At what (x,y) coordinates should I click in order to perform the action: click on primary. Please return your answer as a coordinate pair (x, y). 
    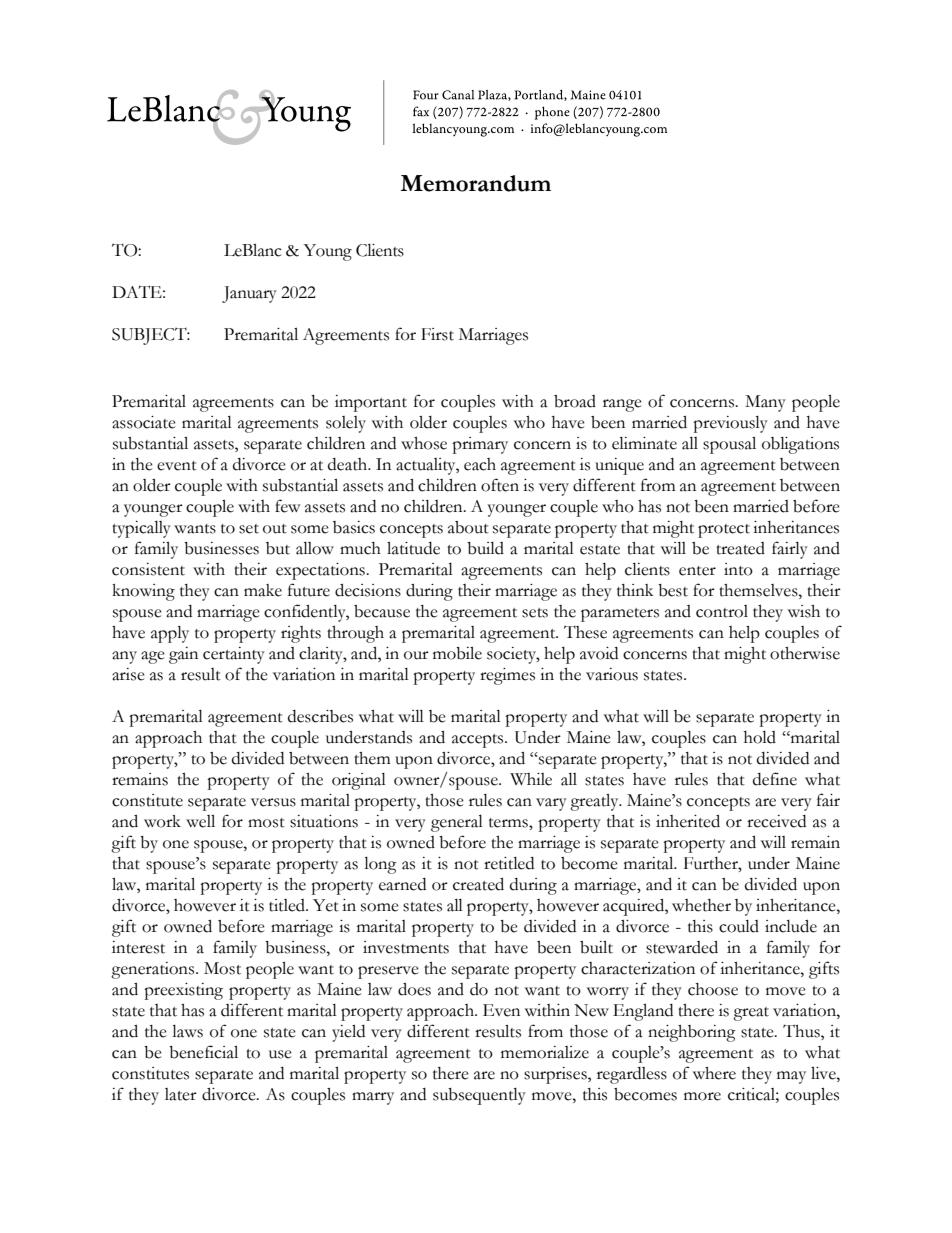
    Looking at the image, I should click on (480, 445).
